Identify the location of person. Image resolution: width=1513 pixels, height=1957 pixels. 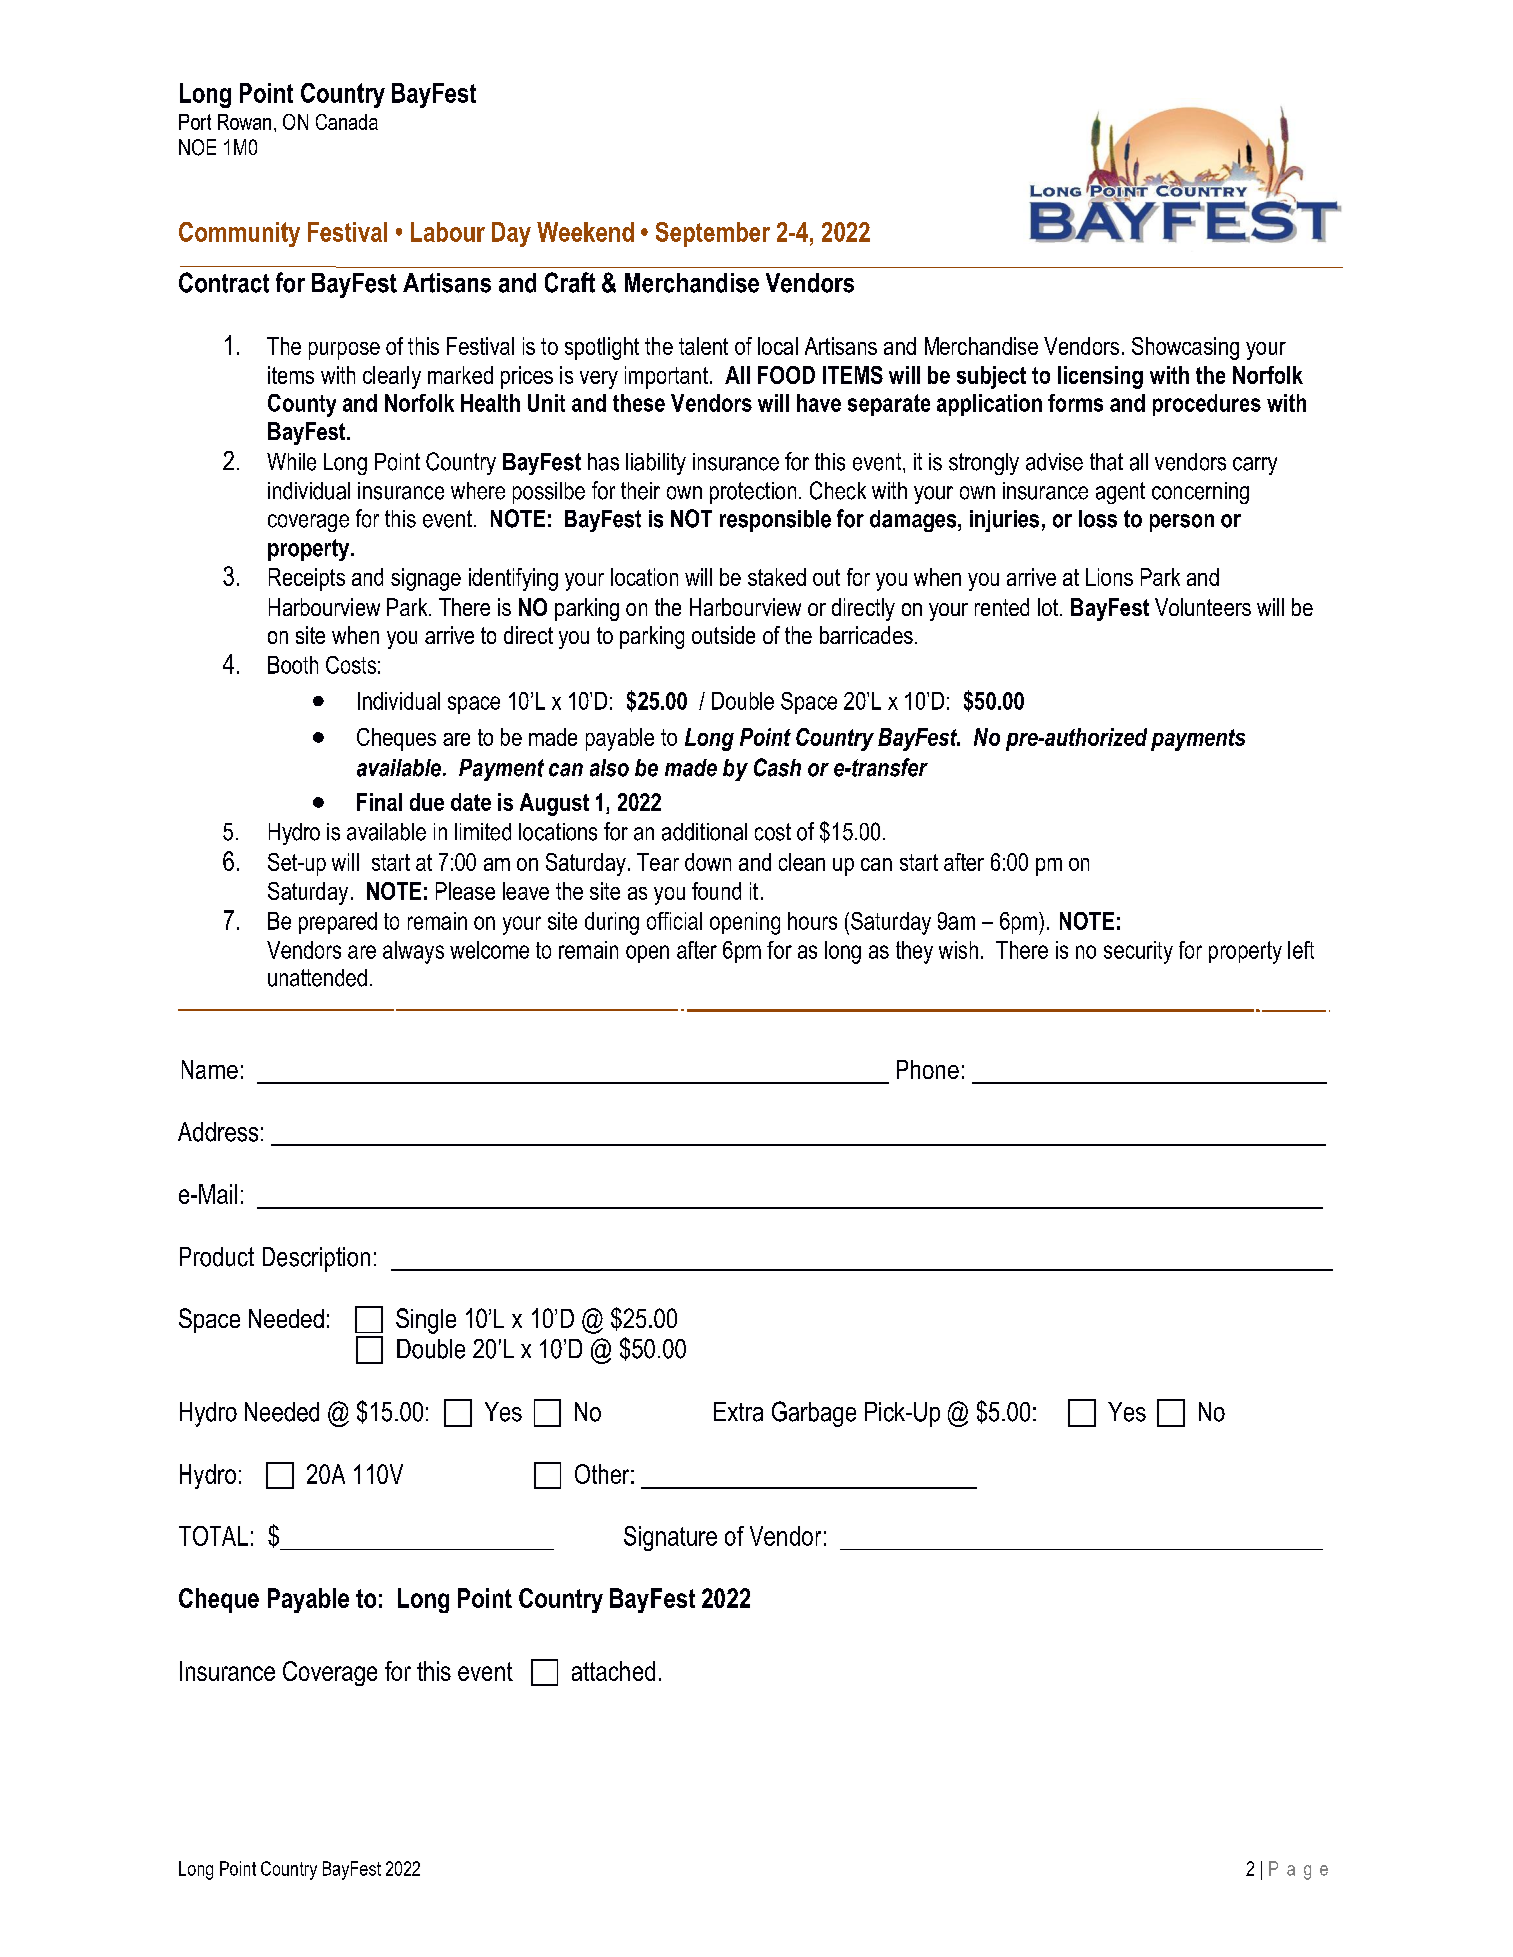
(1182, 523).
